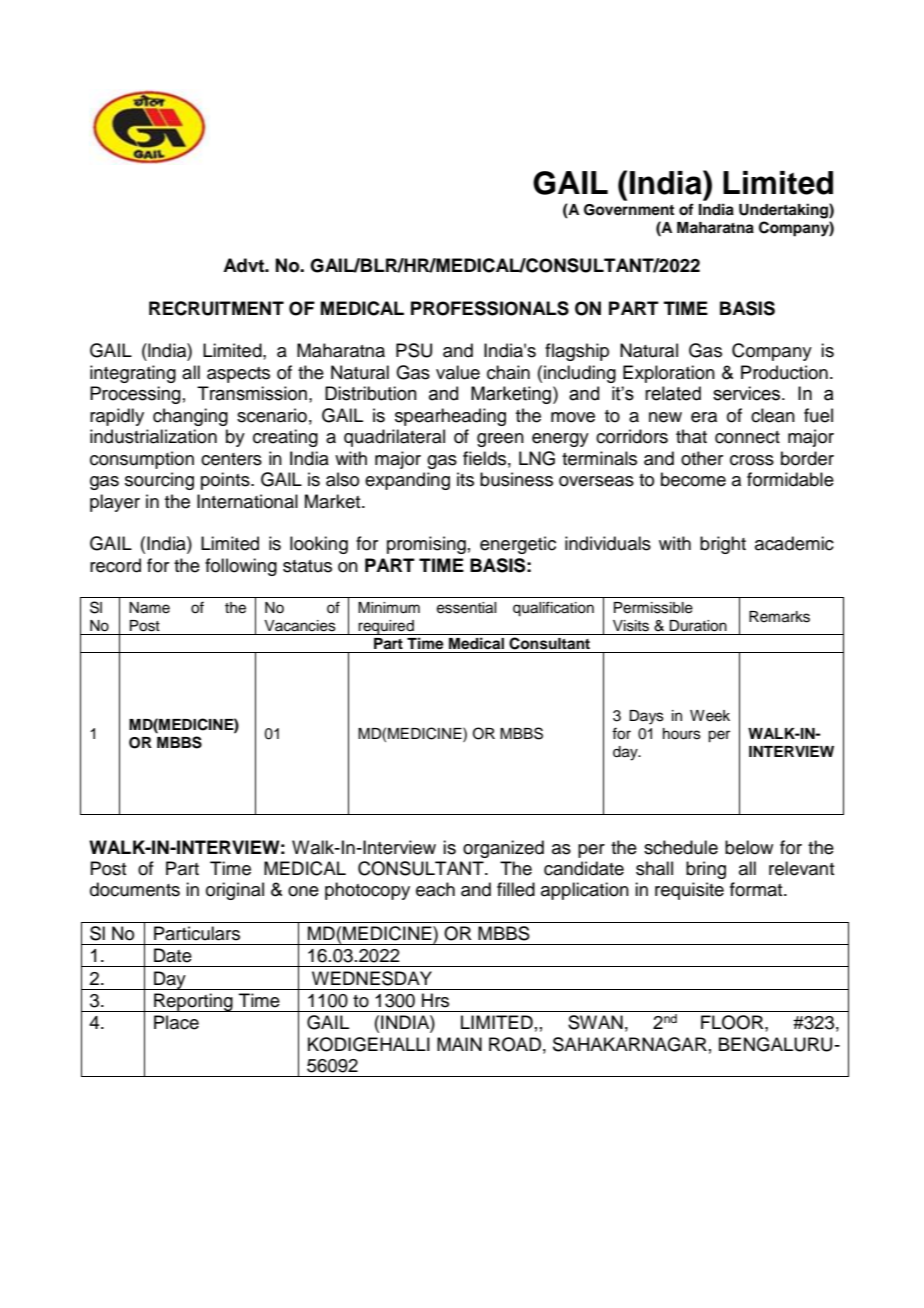 This document has height=1308, width=924. I want to click on RECRUITMENT, so click(216, 308).
